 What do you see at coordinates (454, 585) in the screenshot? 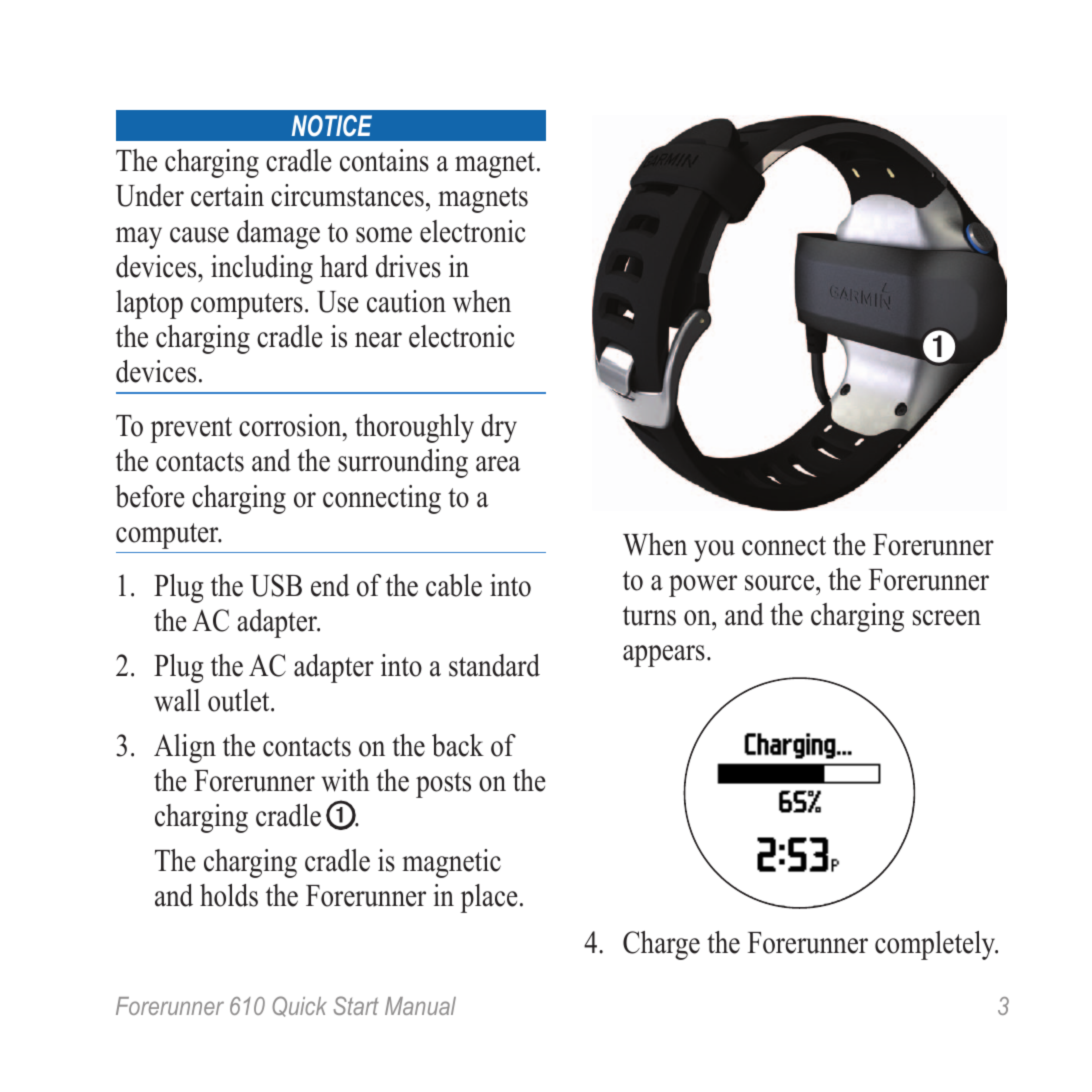
I see `cable` at bounding box center [454, 585].
